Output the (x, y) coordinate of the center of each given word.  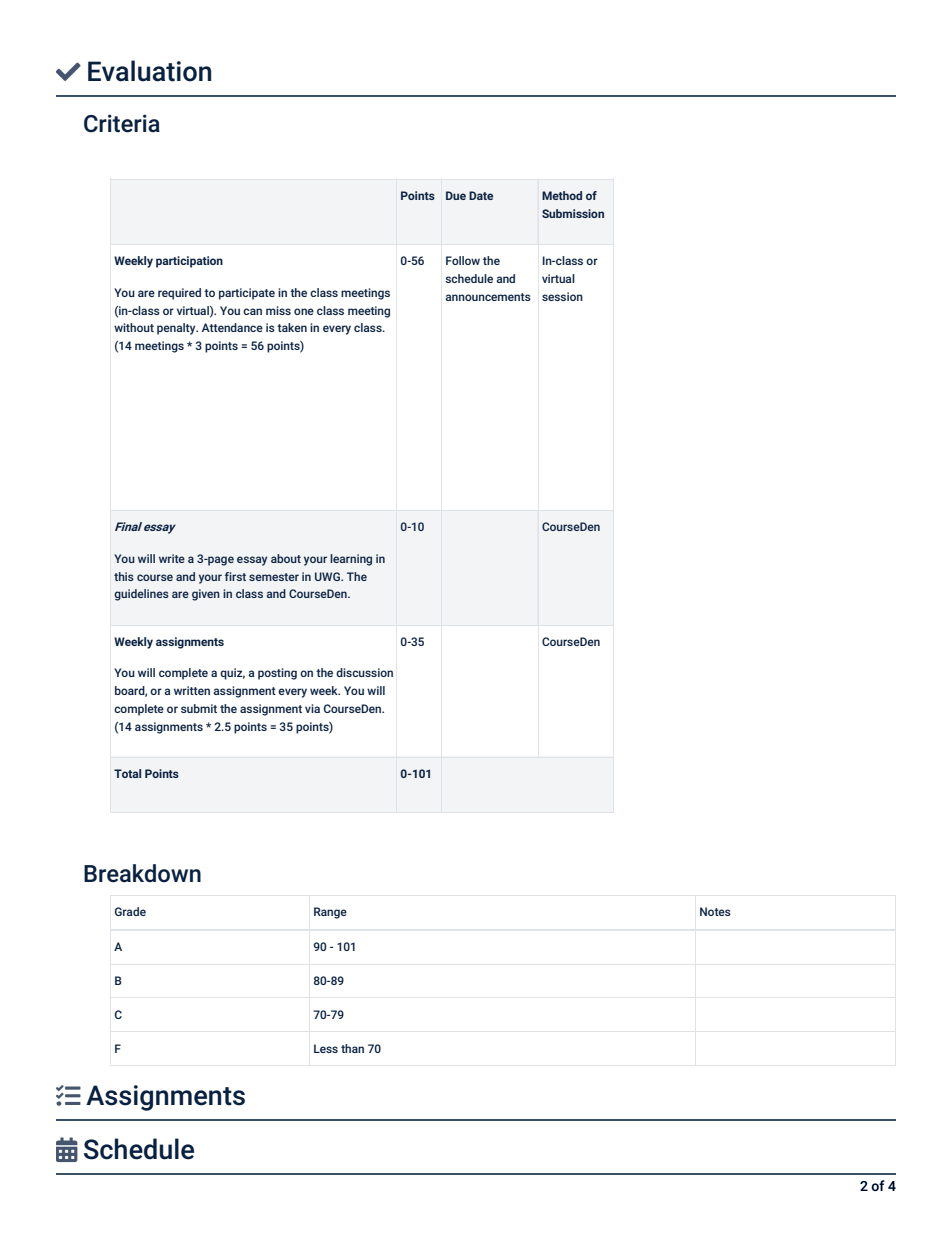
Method (562, 195)
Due (456, 195)
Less (326, 1048)
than (352, 1048)
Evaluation (149, 71)
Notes (715, 911)
